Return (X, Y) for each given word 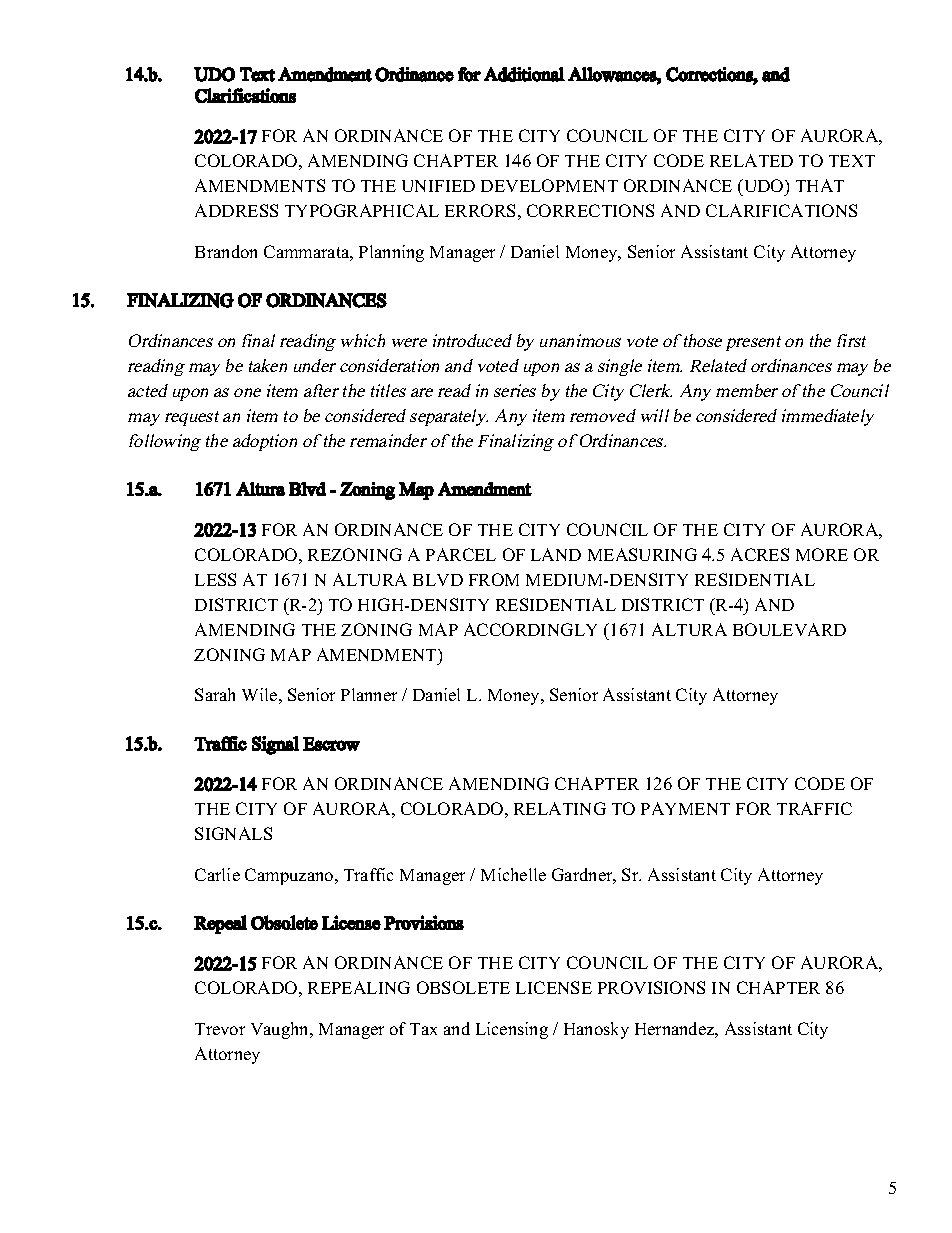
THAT (820, 185)
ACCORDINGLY (530, 629)
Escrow (331, 744)
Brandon (226, 251)
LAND (556, 554)
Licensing (512, 1030)
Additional (524, 74)
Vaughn (281, 1030)
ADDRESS (236, 210)
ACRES (760, 554)
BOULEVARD (789, 629)
